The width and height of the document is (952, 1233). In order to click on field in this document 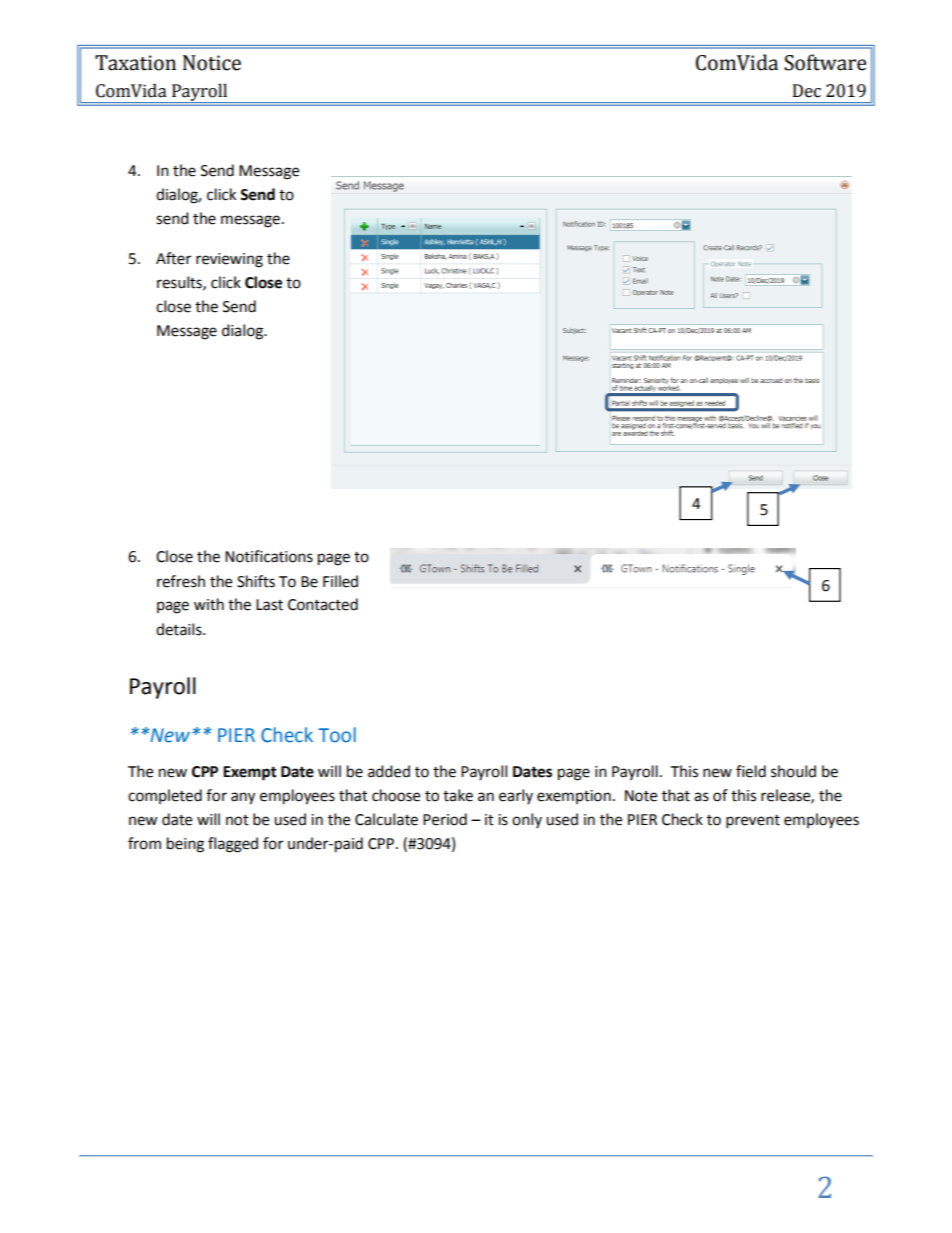, I will do `click(751, 771)`.
